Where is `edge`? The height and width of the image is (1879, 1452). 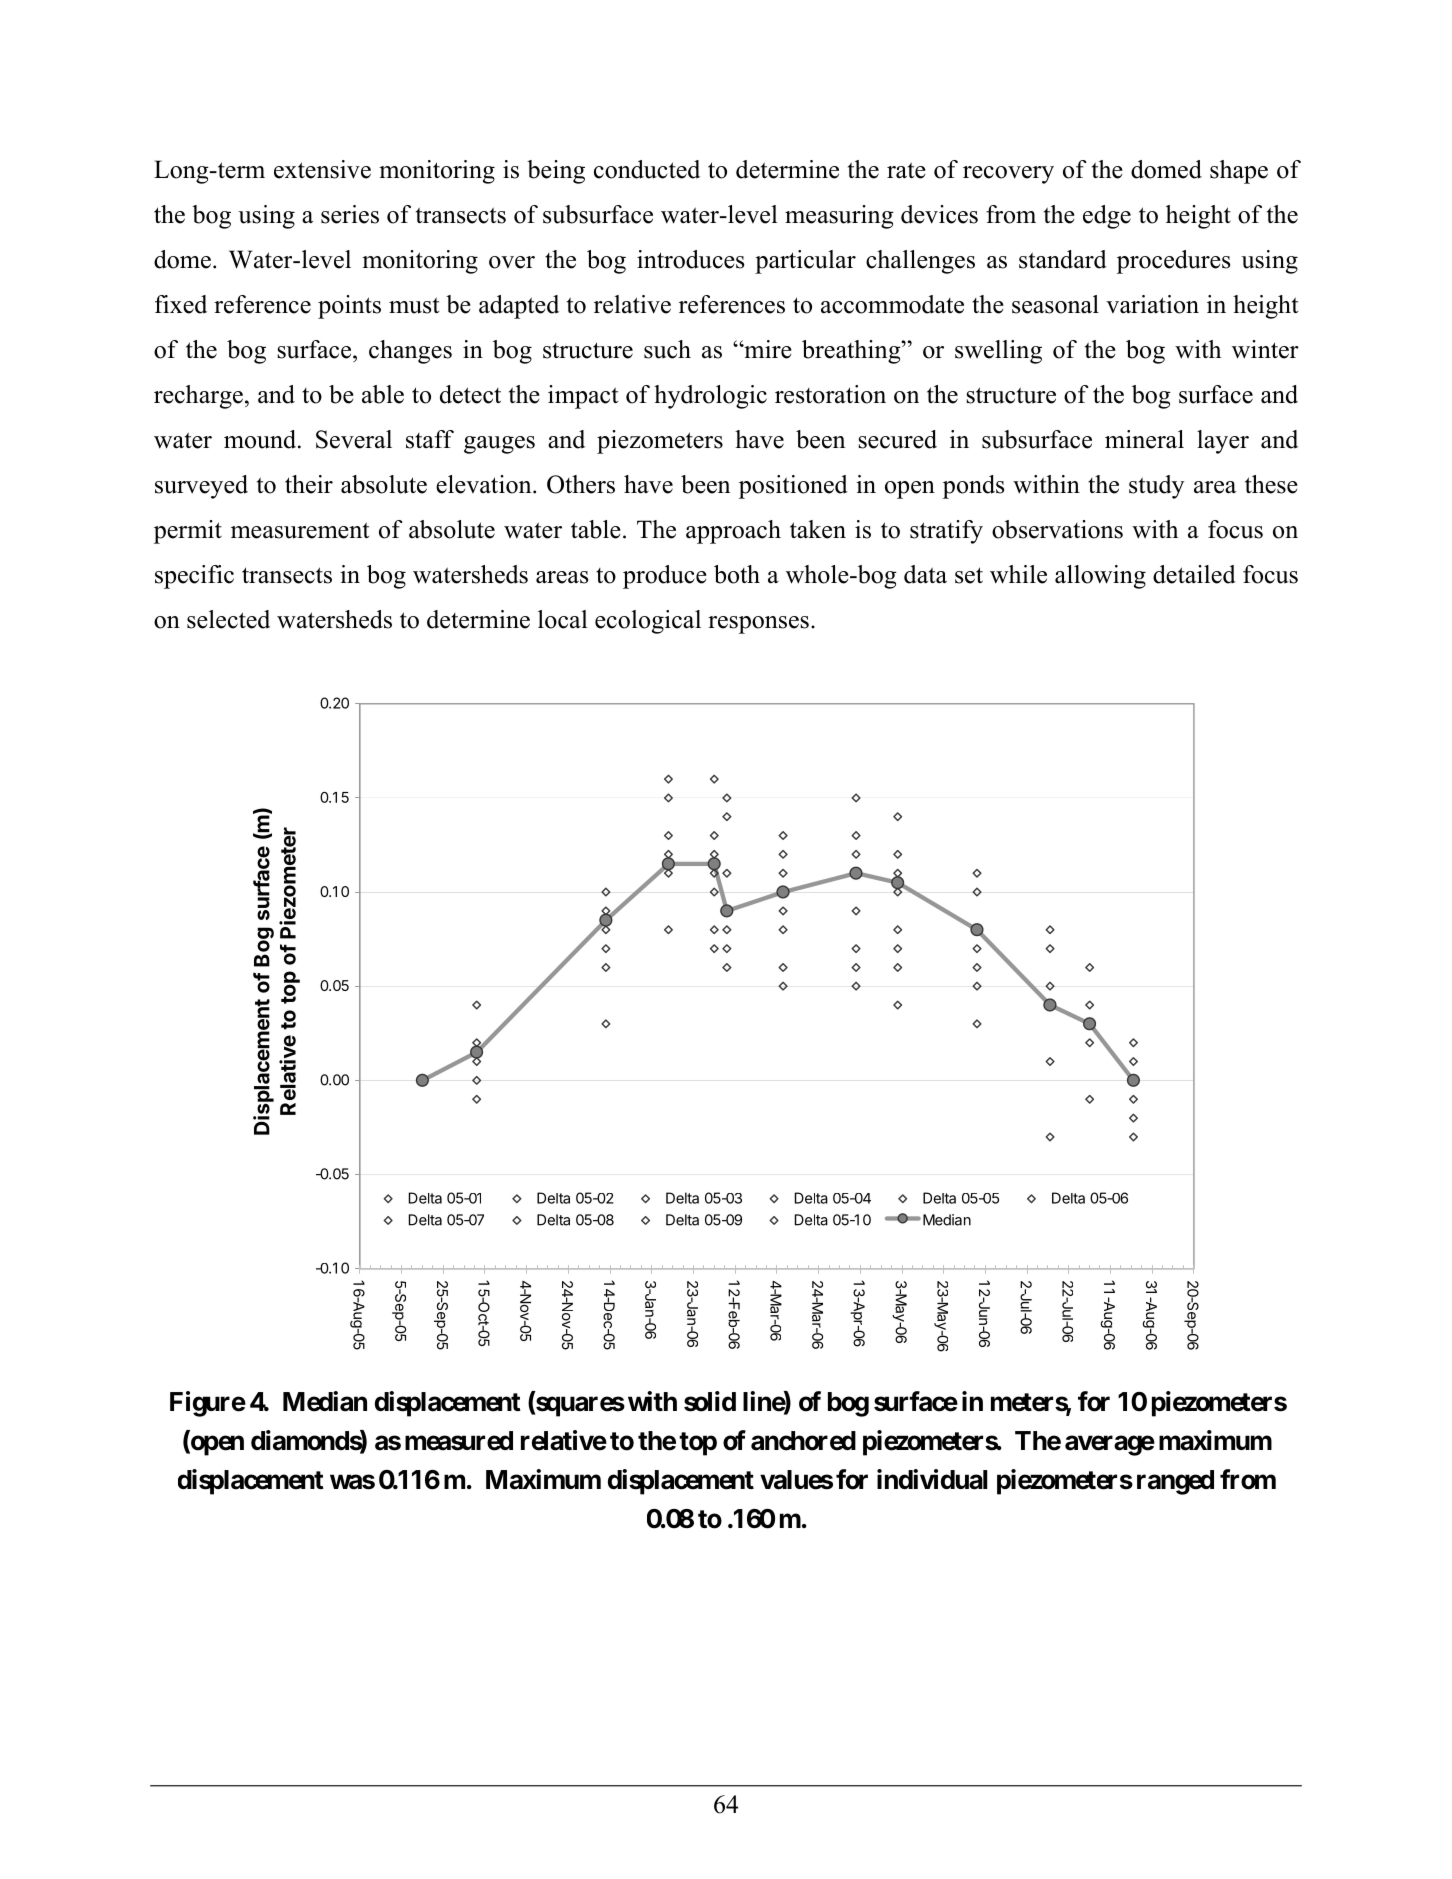 edge is located at coordinates (1107, 217).
